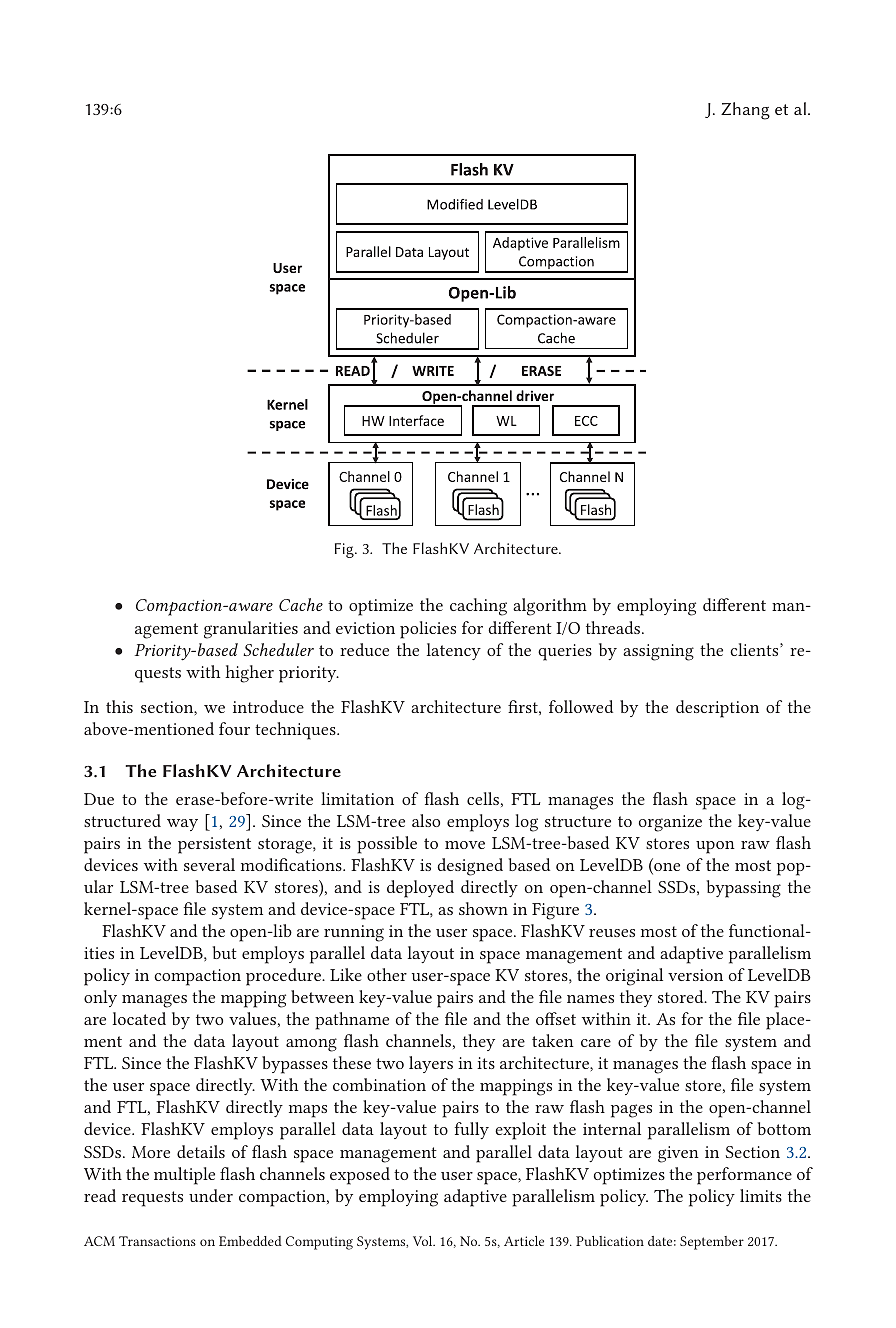 The width and height of the page is (896, 1328). I want to click on caching, so click(478, 607).
